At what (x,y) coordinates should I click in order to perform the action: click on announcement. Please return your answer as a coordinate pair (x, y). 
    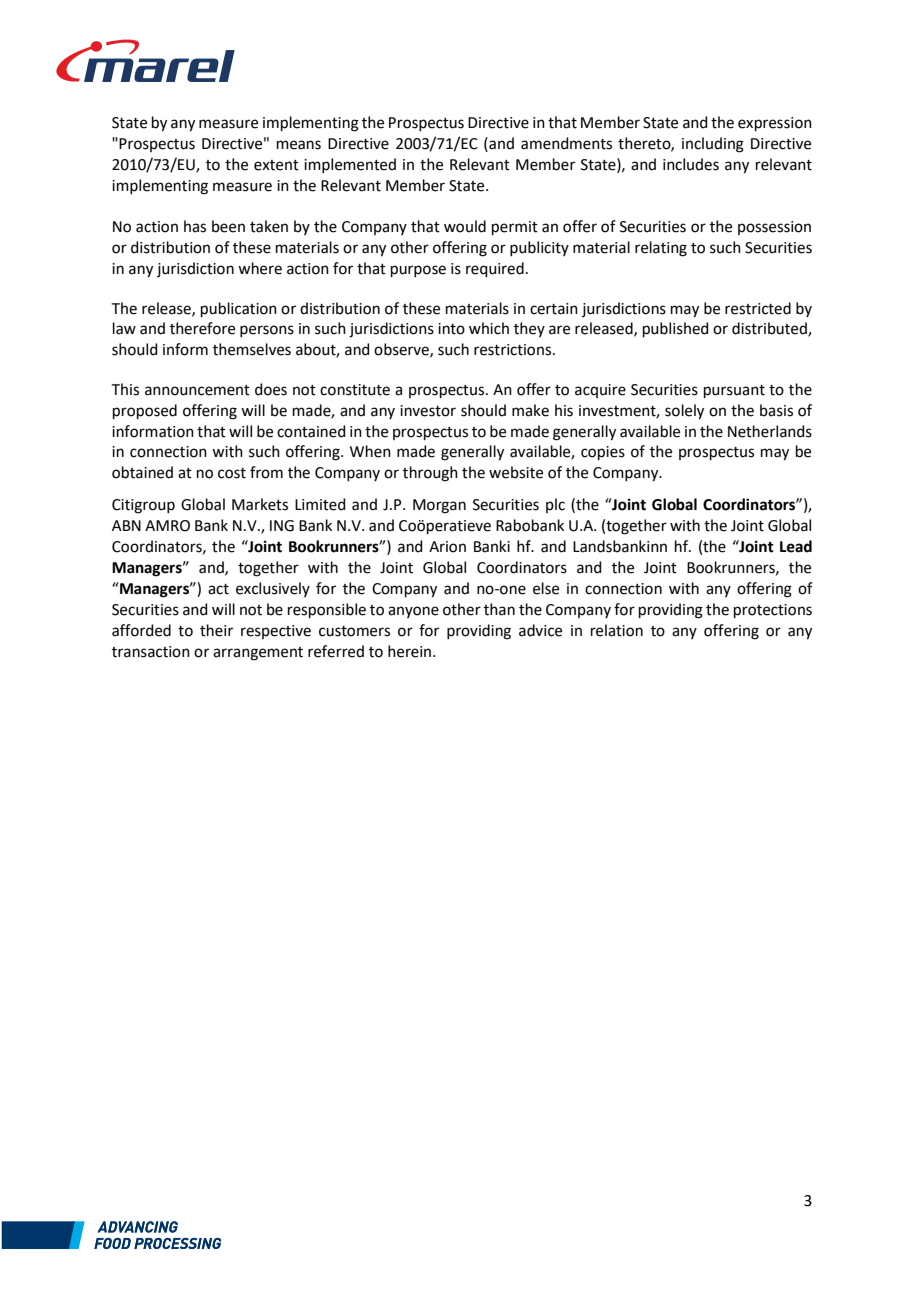
    Looking at the image, I should click on (197, 390).
